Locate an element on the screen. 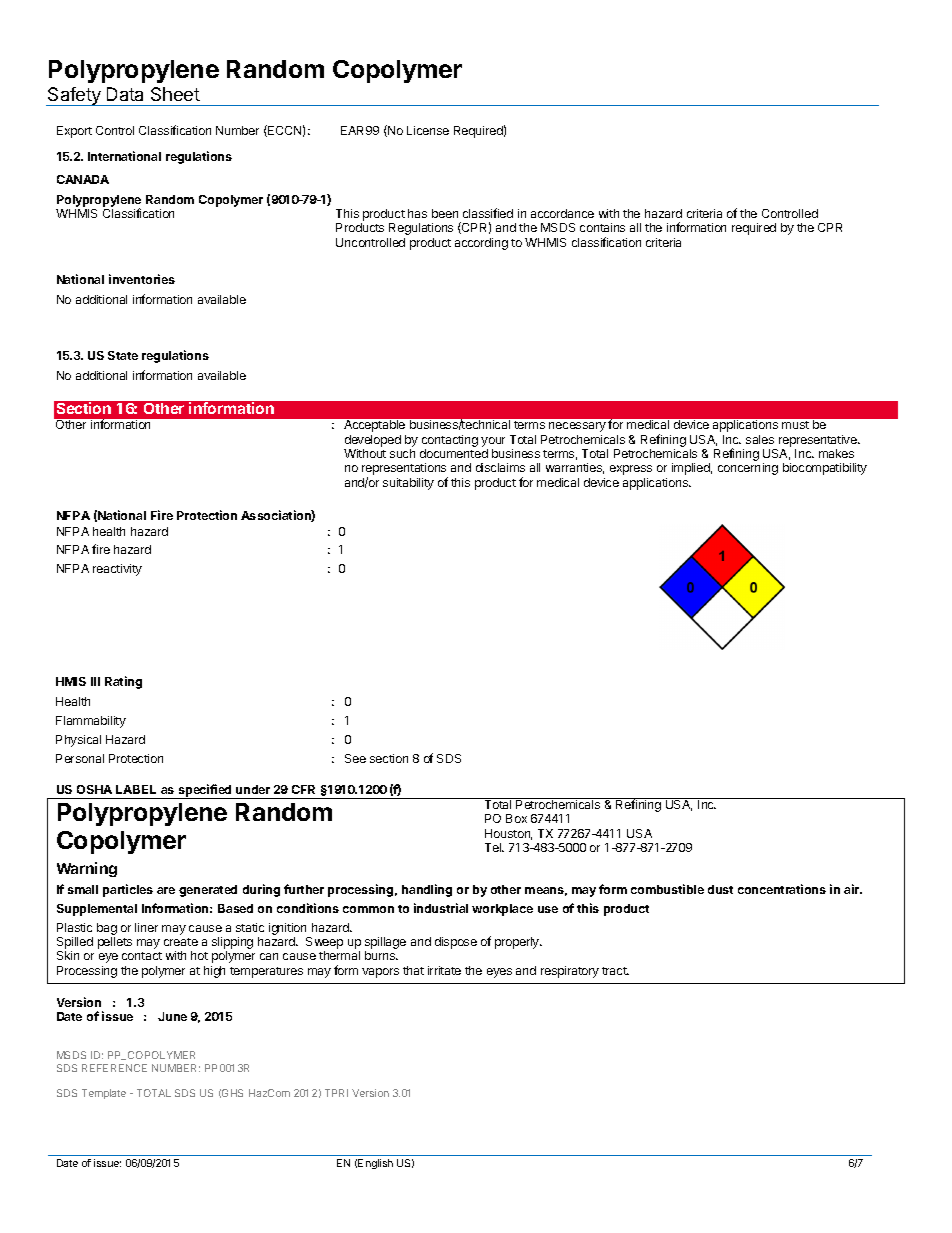 Image resolution: width=952 pixels, height=1233 pixels. suitability is located at coordinates (408, 484).
